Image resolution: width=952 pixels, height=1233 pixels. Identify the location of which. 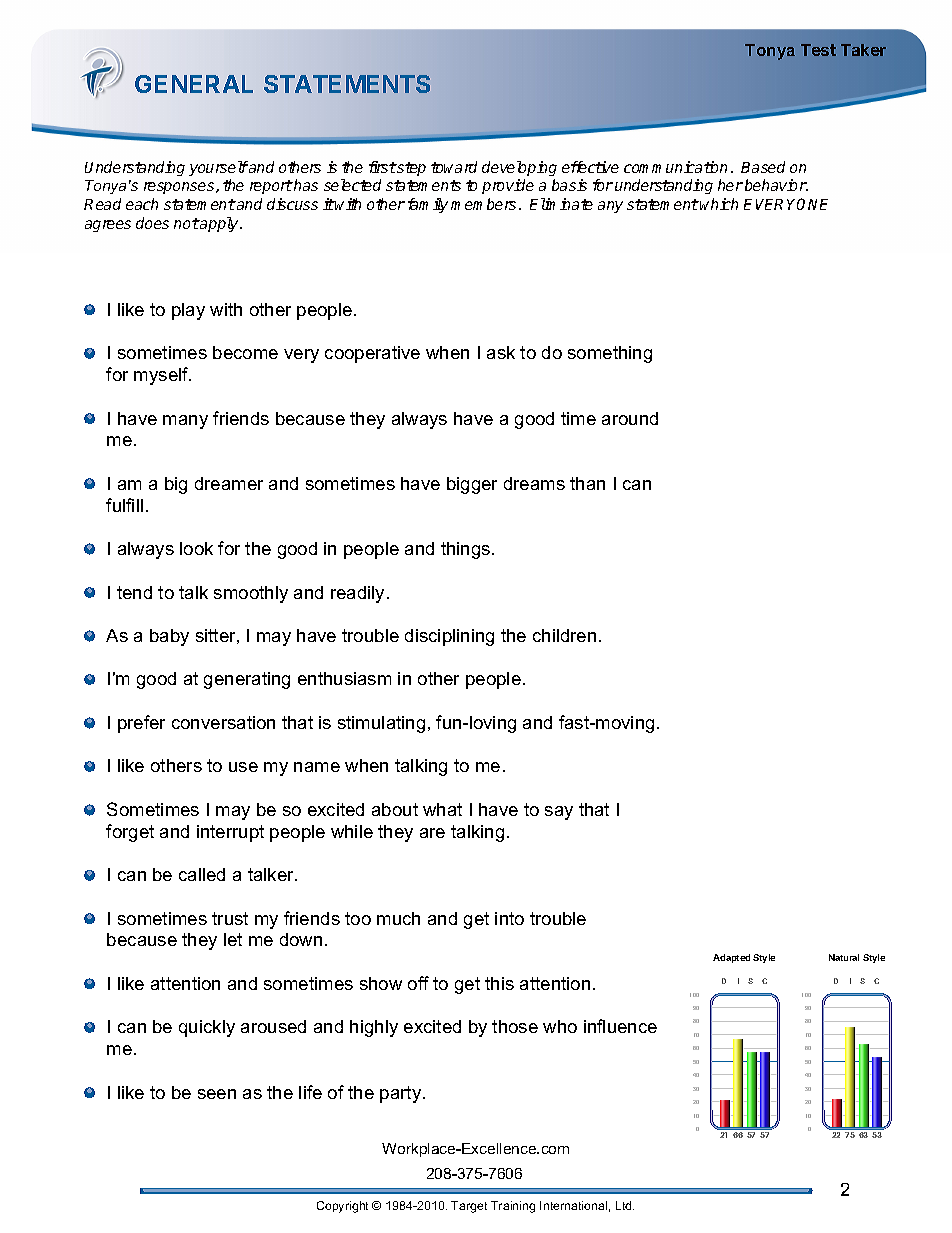
(719, 204).
